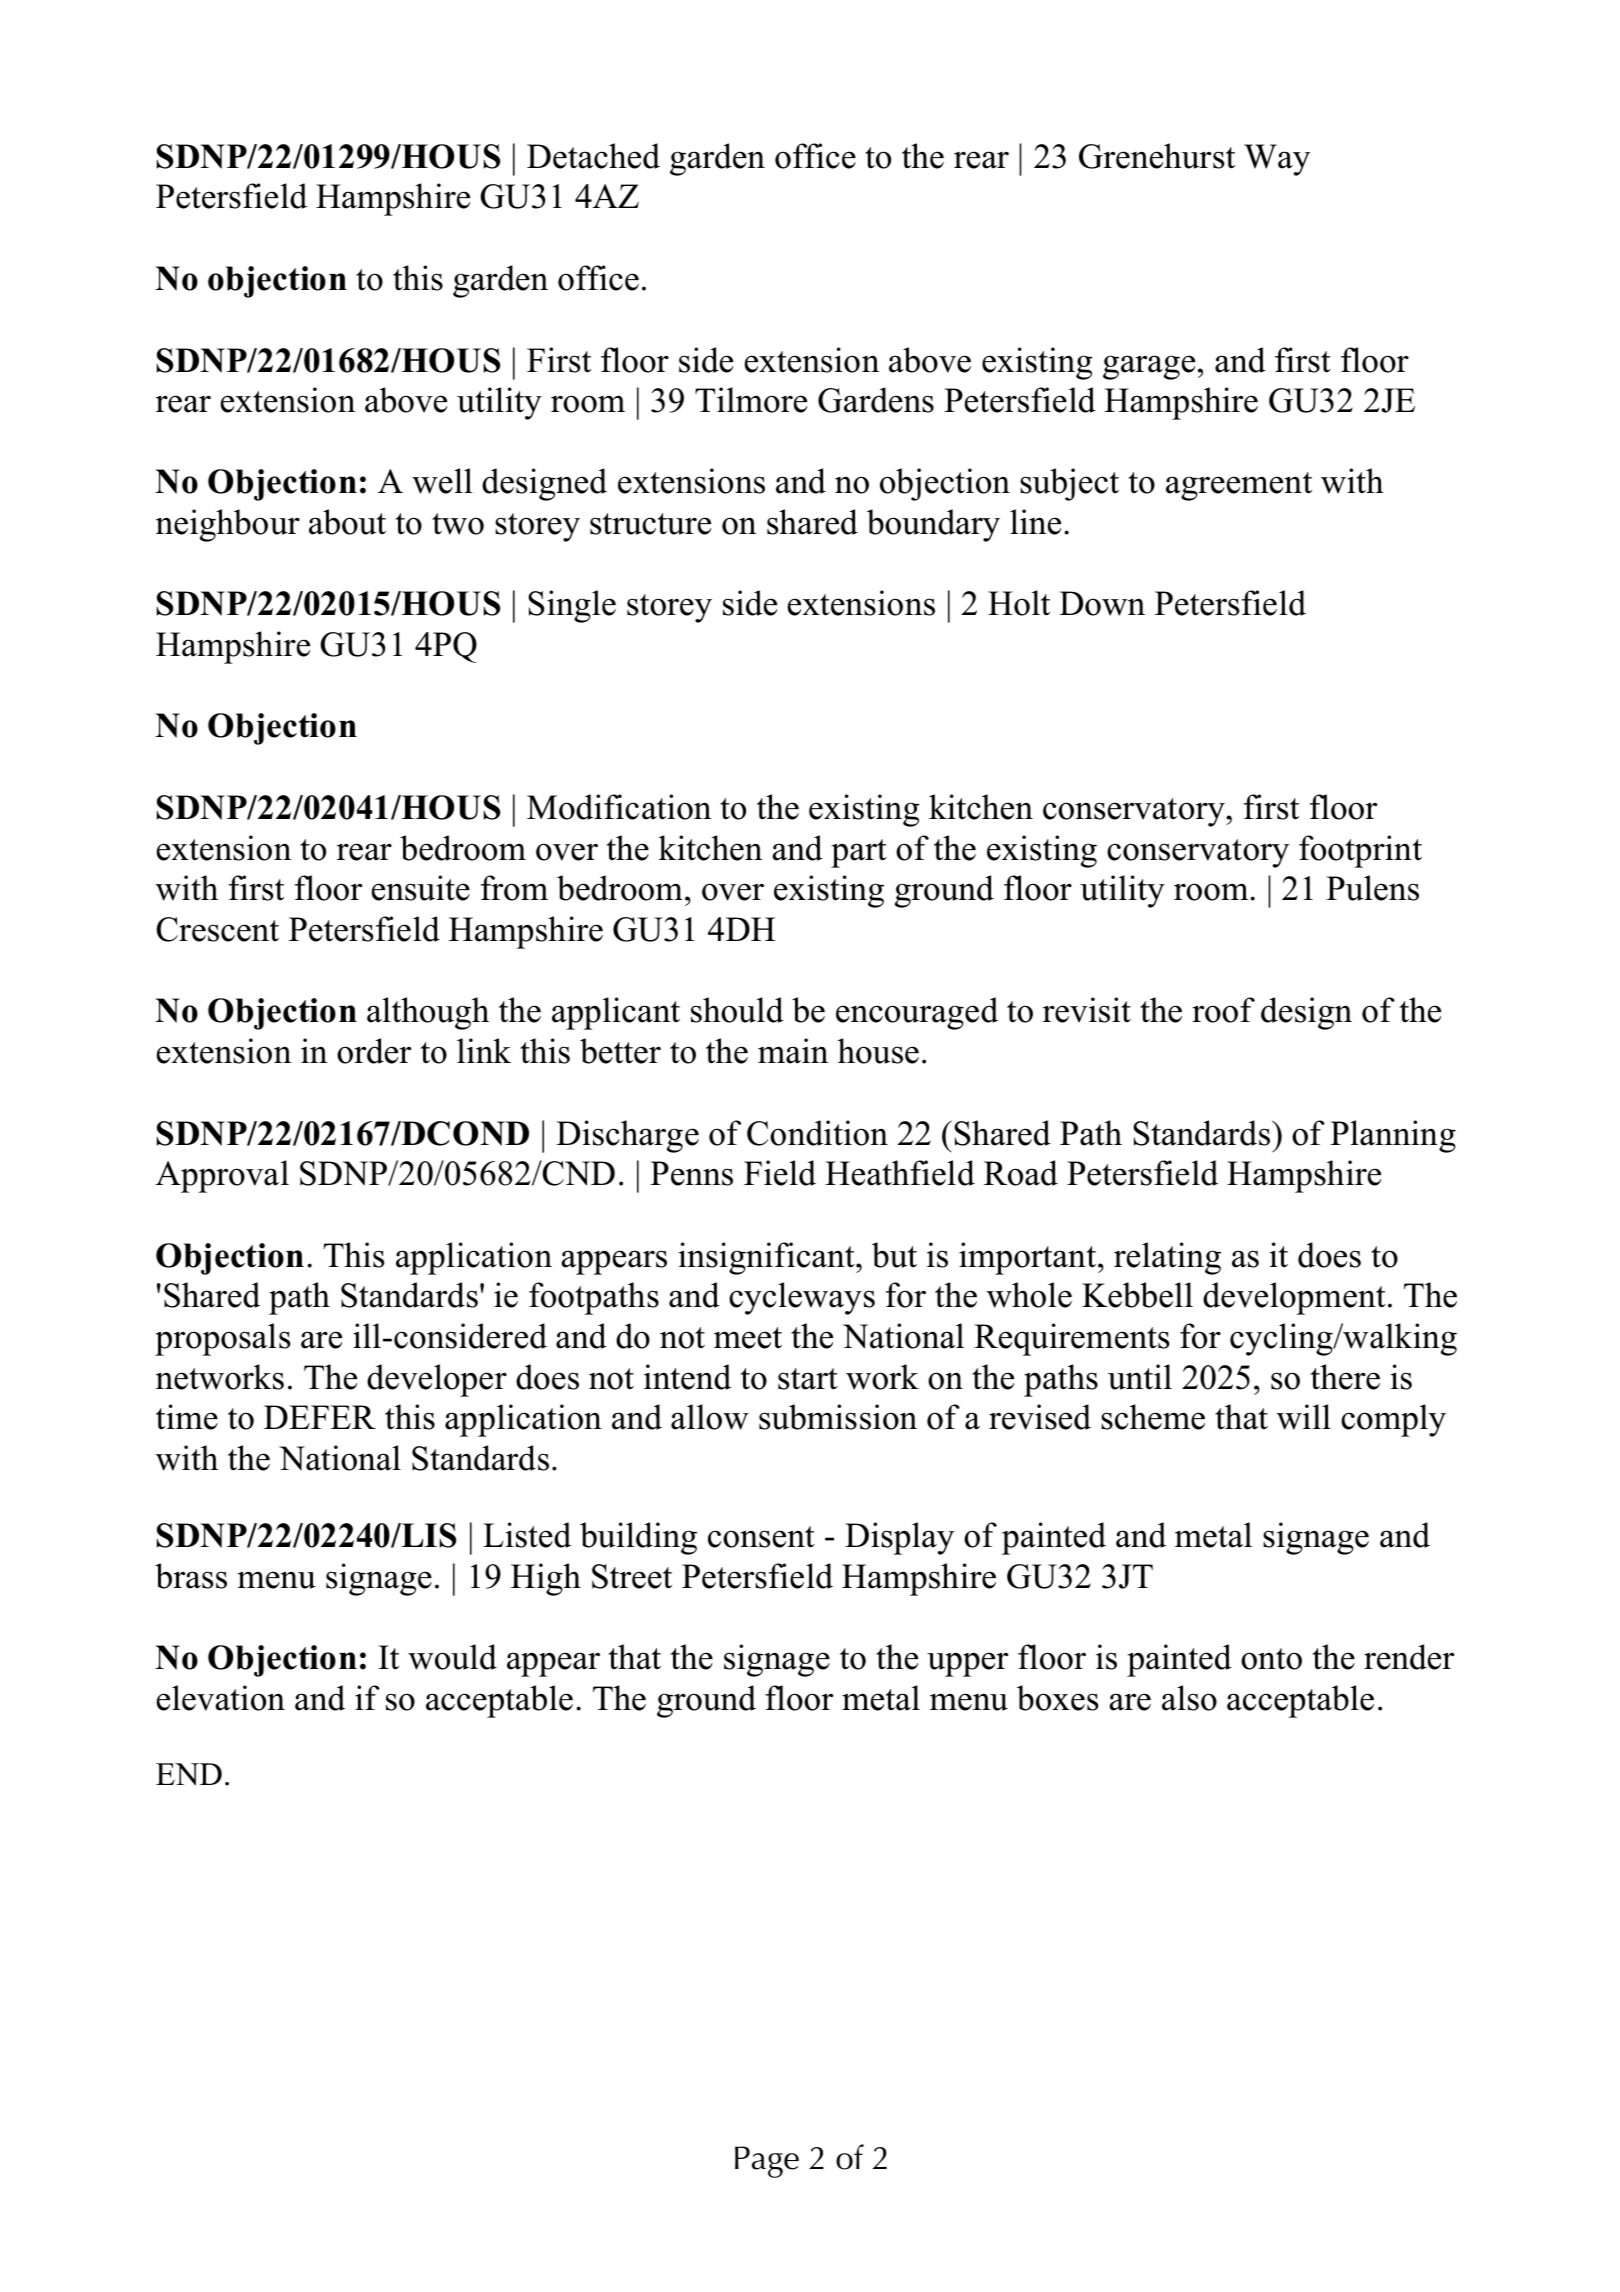 The image size is (1620, 2292). Describe the element at coordinates (817, 1133) in the document. I see `Condition` at that location.
